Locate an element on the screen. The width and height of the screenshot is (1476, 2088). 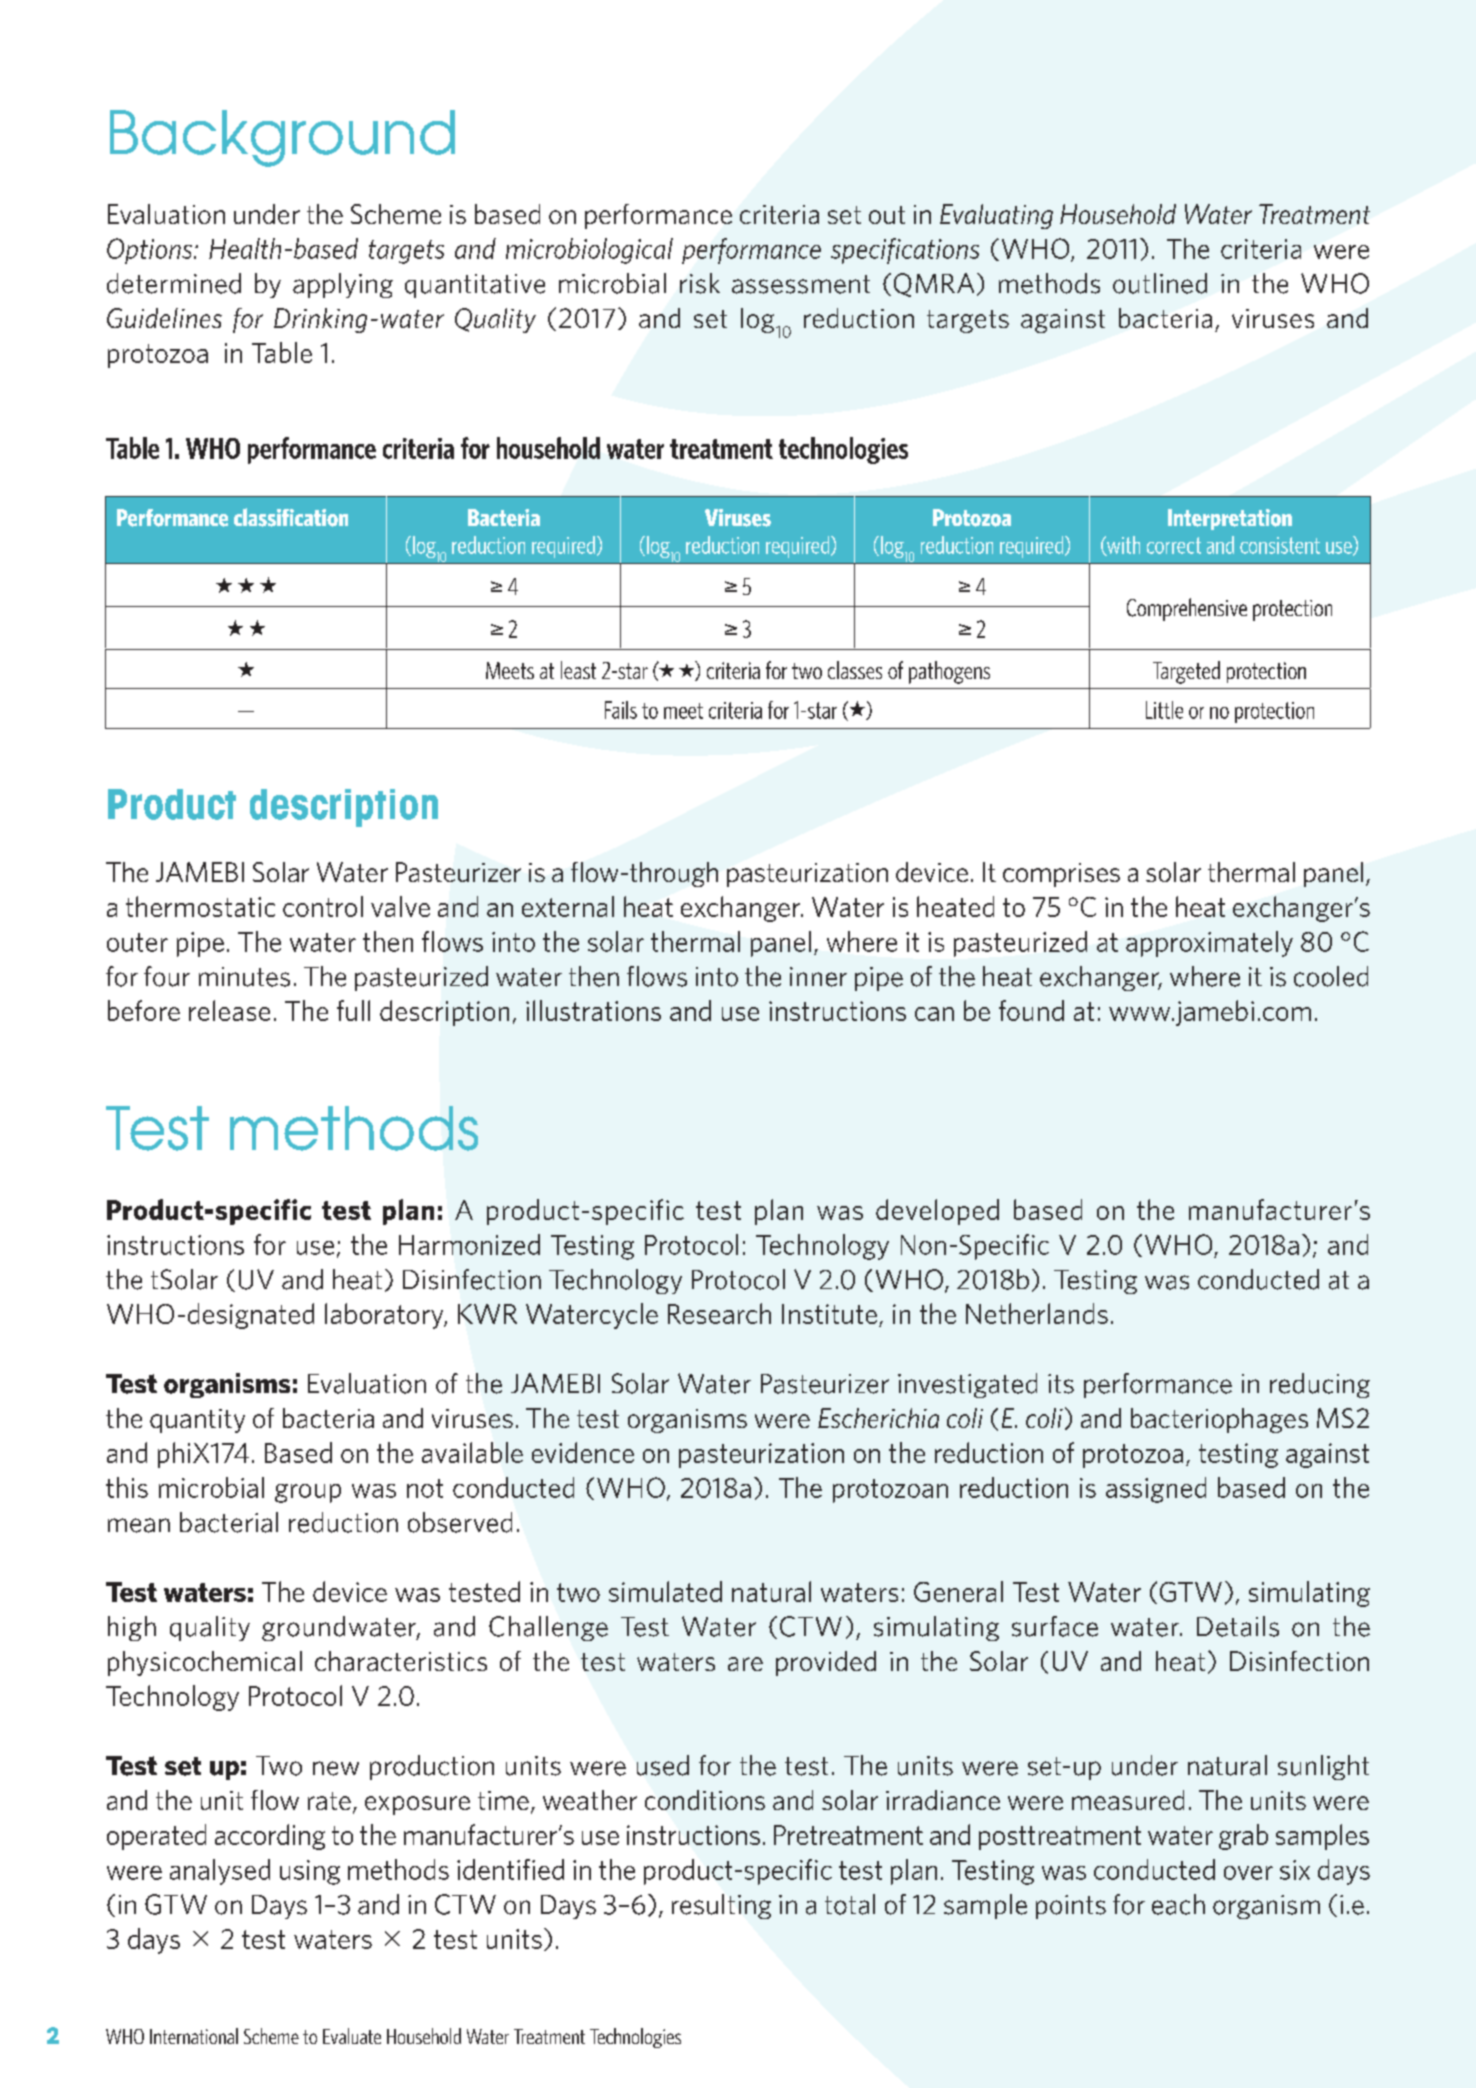
International is located at coordinates (194, 2036).
